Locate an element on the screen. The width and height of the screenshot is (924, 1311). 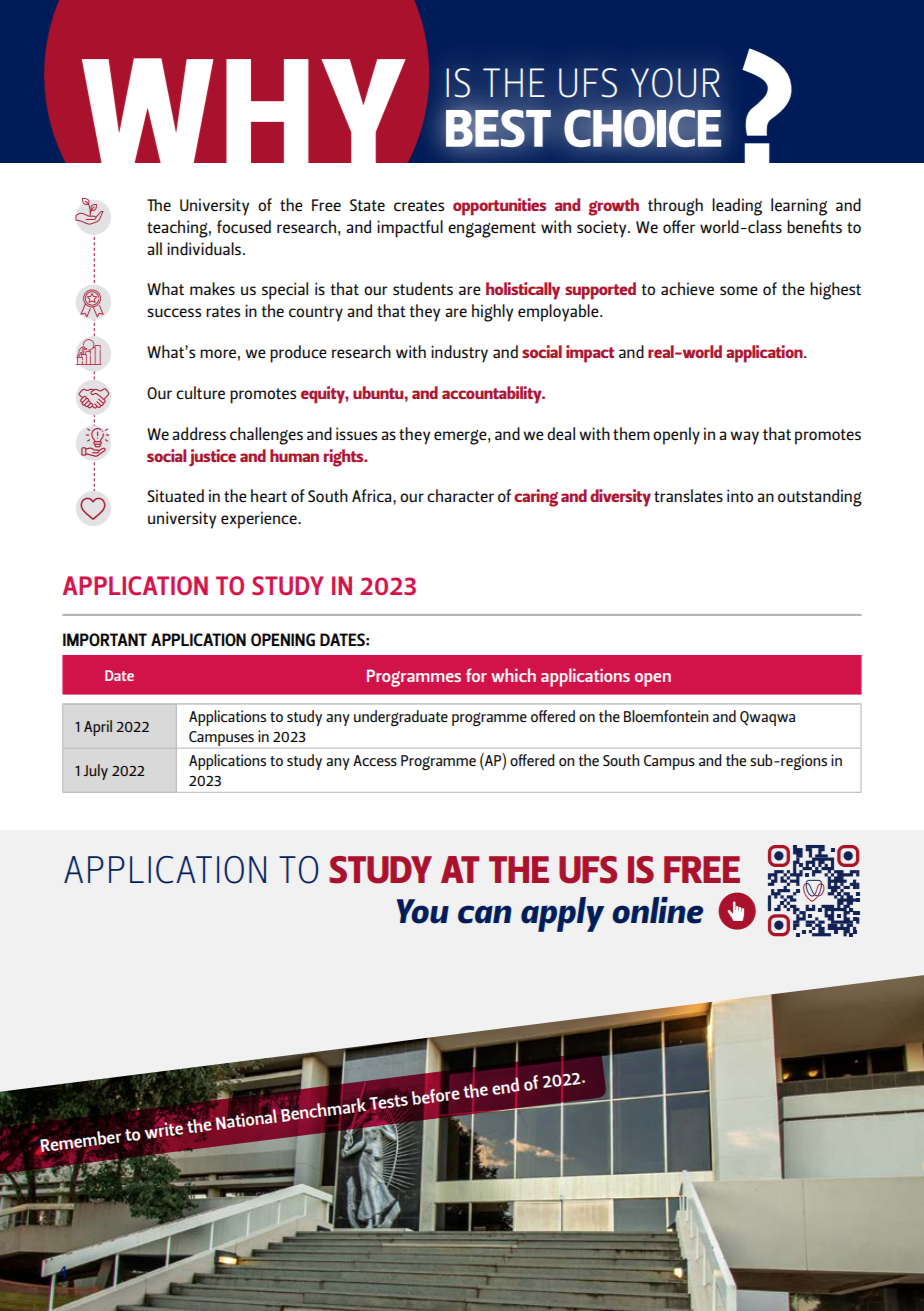
July is located at coordinates (96, 772).
